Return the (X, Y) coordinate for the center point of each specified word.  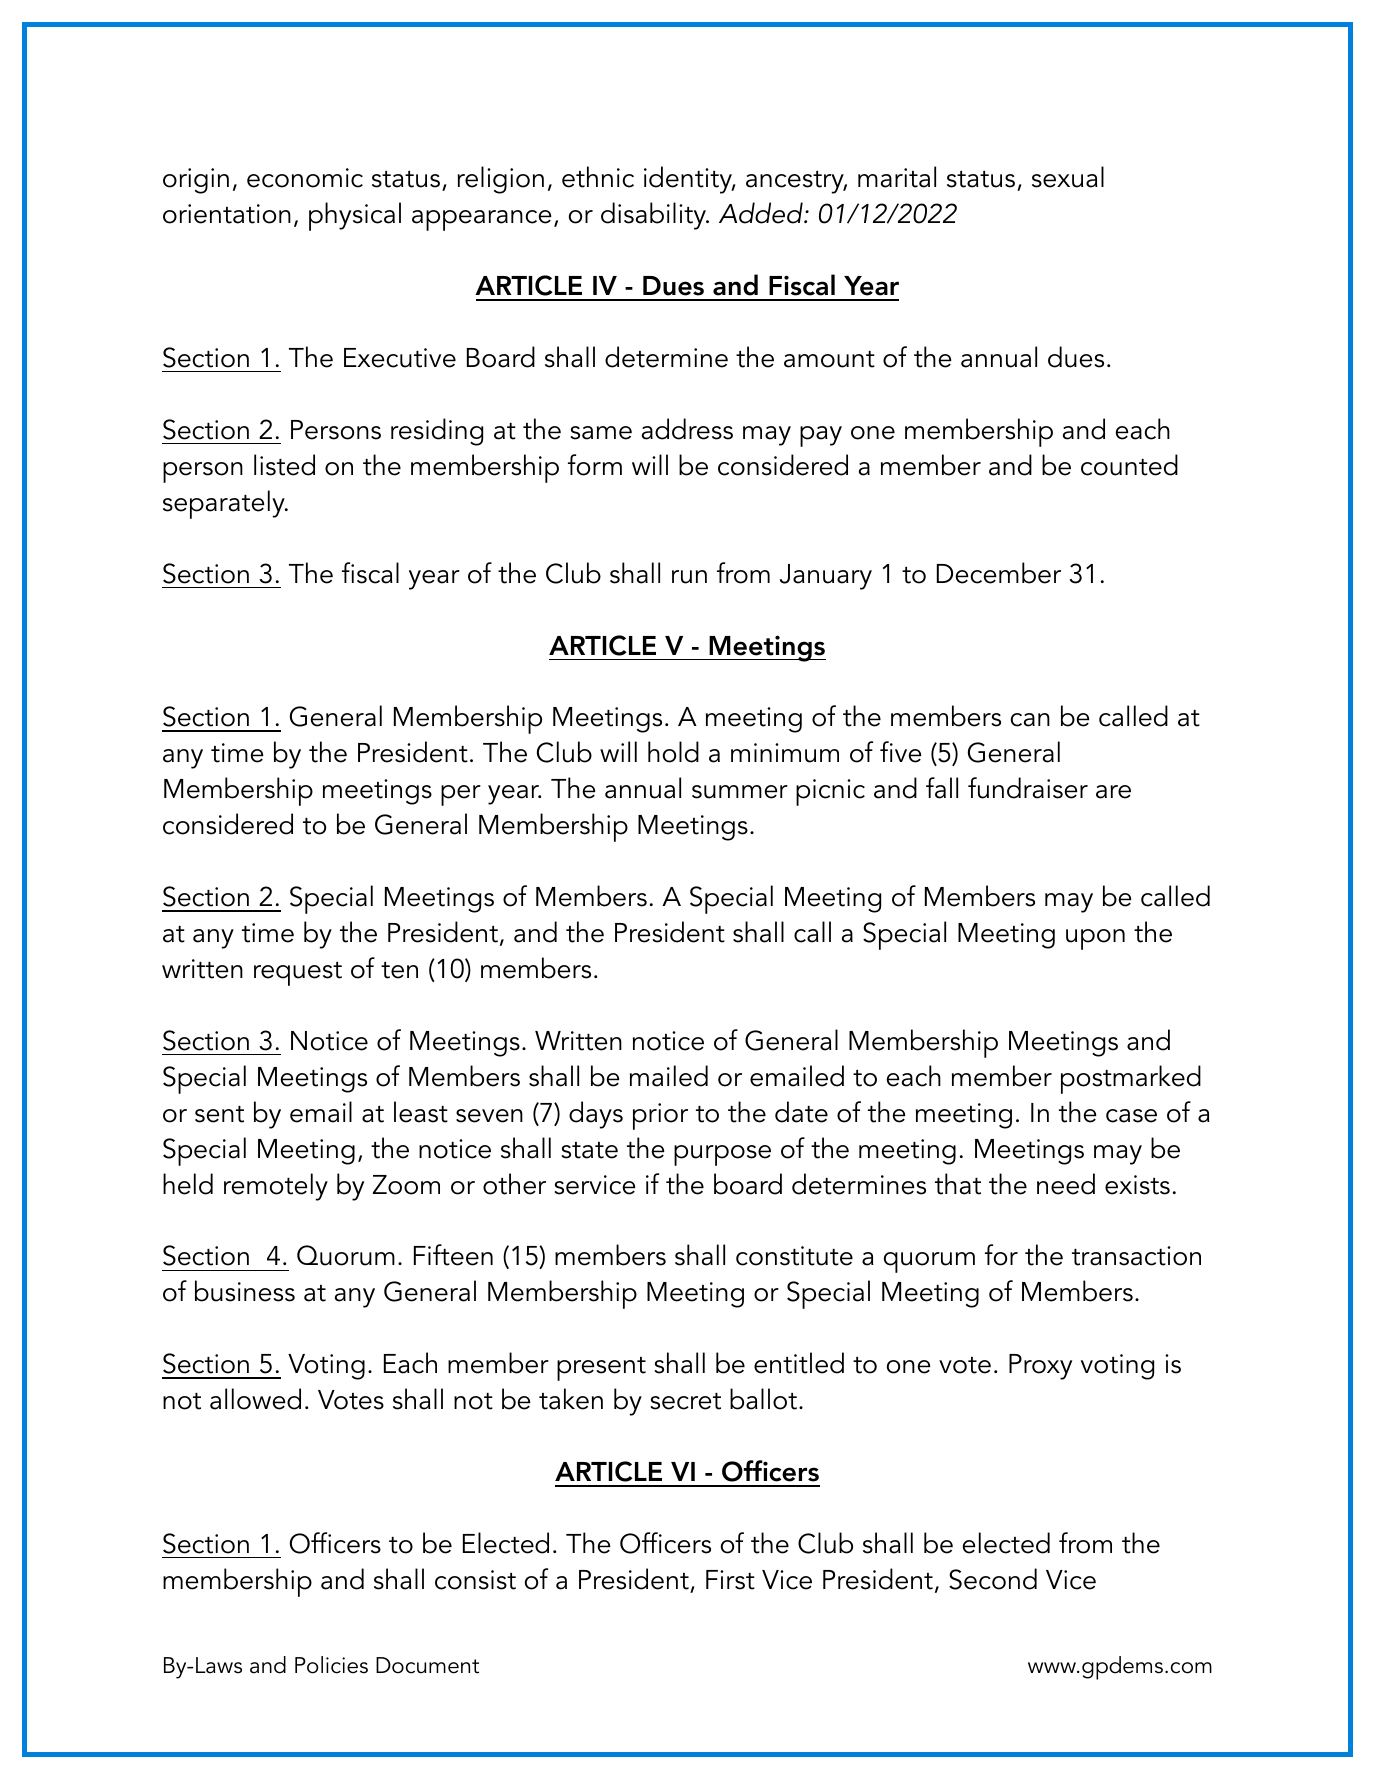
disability (654, 216)
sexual (1068, 177)
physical (355, 216)
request (298, 974)
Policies (331, 1665)
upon (1095, 939)
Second (993, 1579)
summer (740, 792)
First (730, 1580)
